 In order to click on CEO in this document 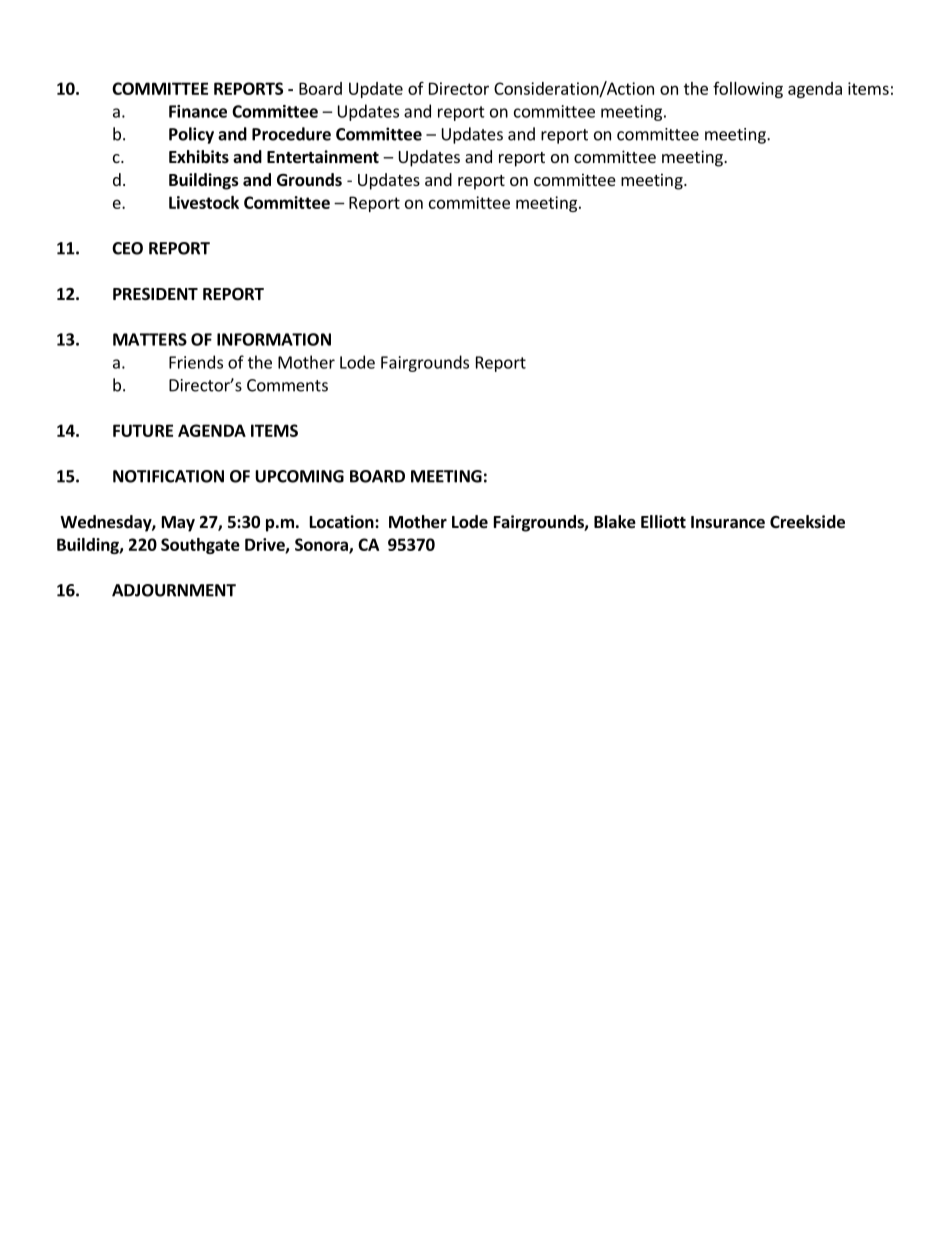, I will do `click(127, 248)`.
